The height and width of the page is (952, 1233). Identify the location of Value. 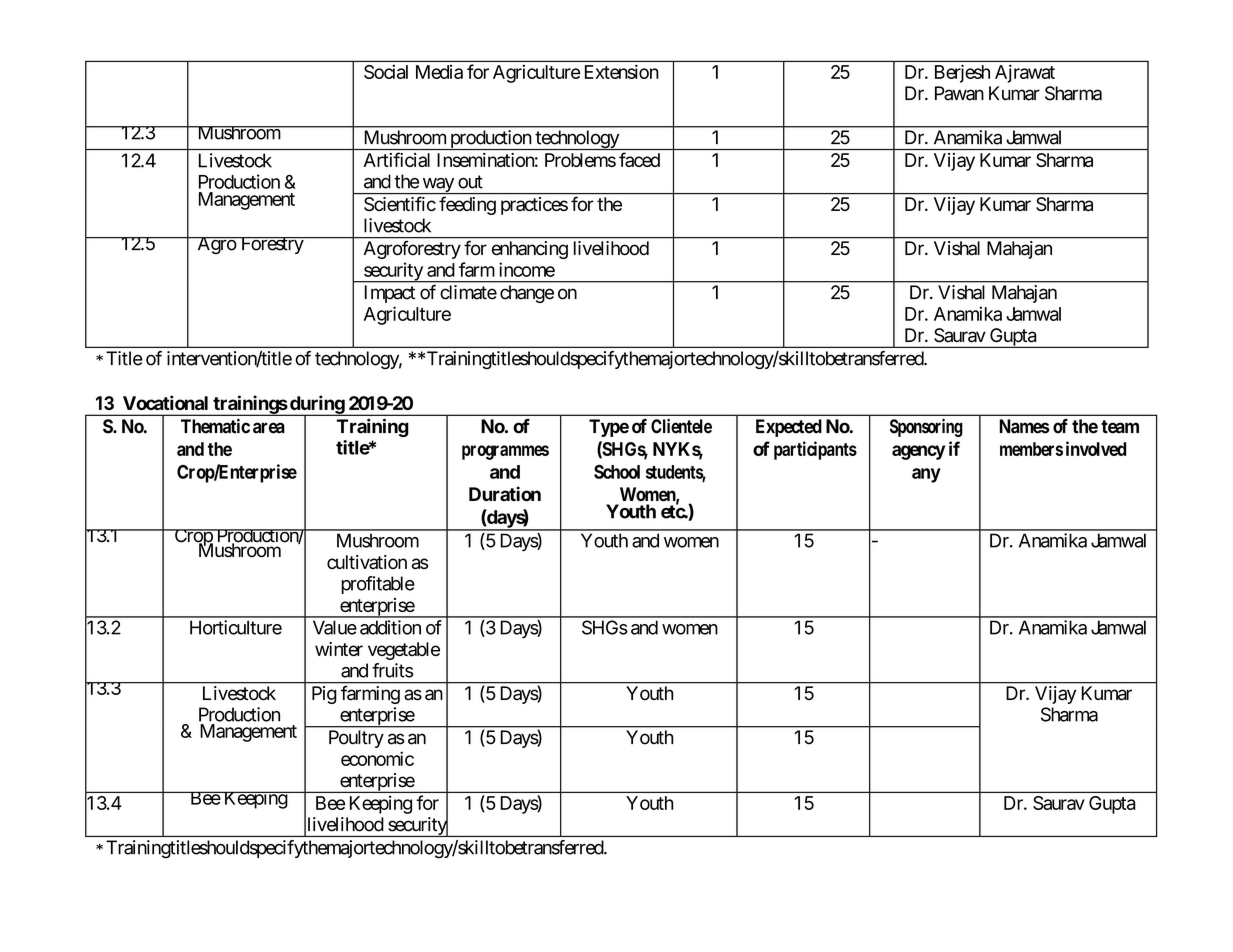
(335, 627).
